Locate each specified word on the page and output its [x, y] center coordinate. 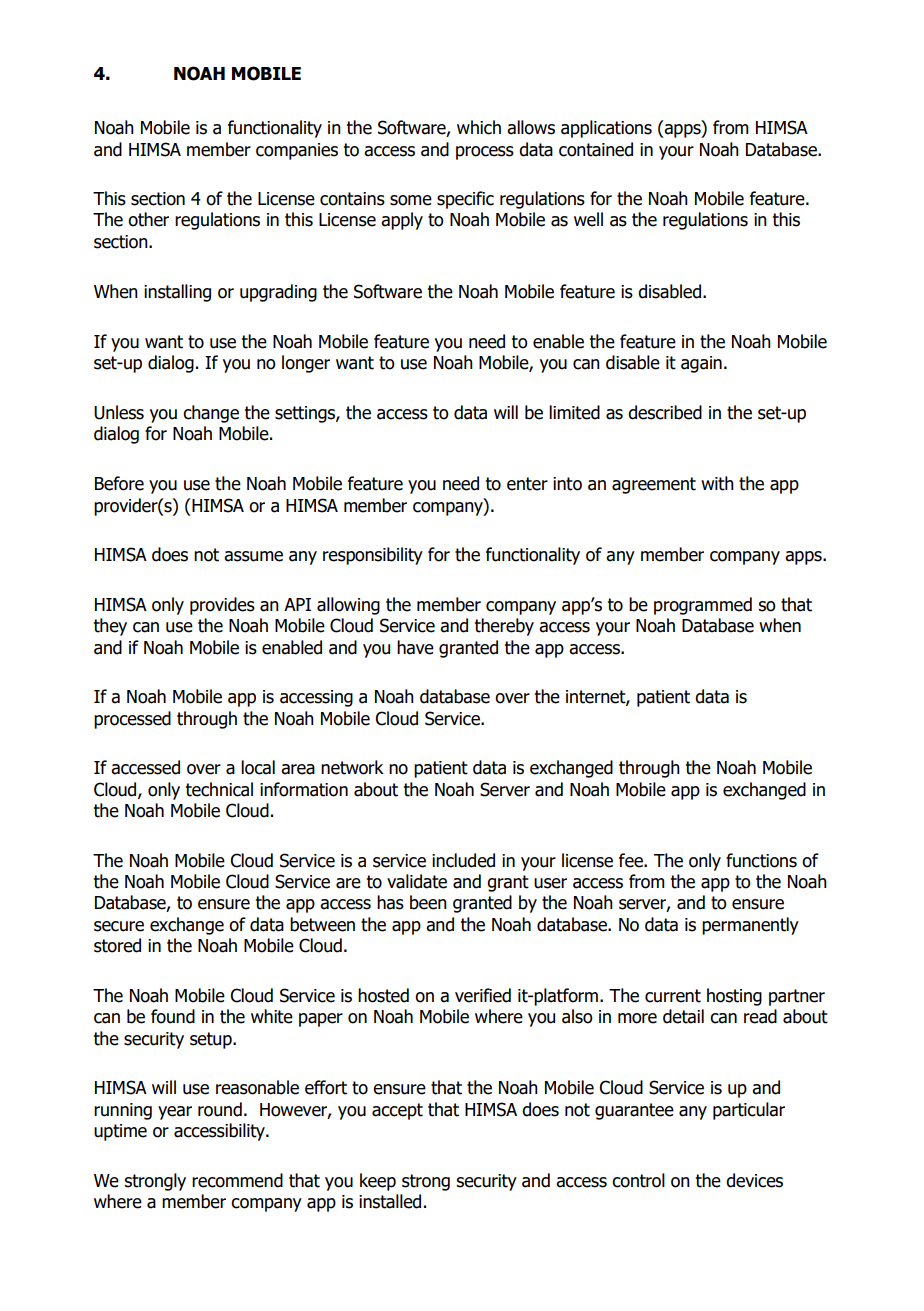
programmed [703, 606]
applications [606, 129]
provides [222, 606]
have [415, 647]
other [148, 219]
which [479, 127]
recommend [237, 1180]
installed [390, 1201]
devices [754, 1180]
